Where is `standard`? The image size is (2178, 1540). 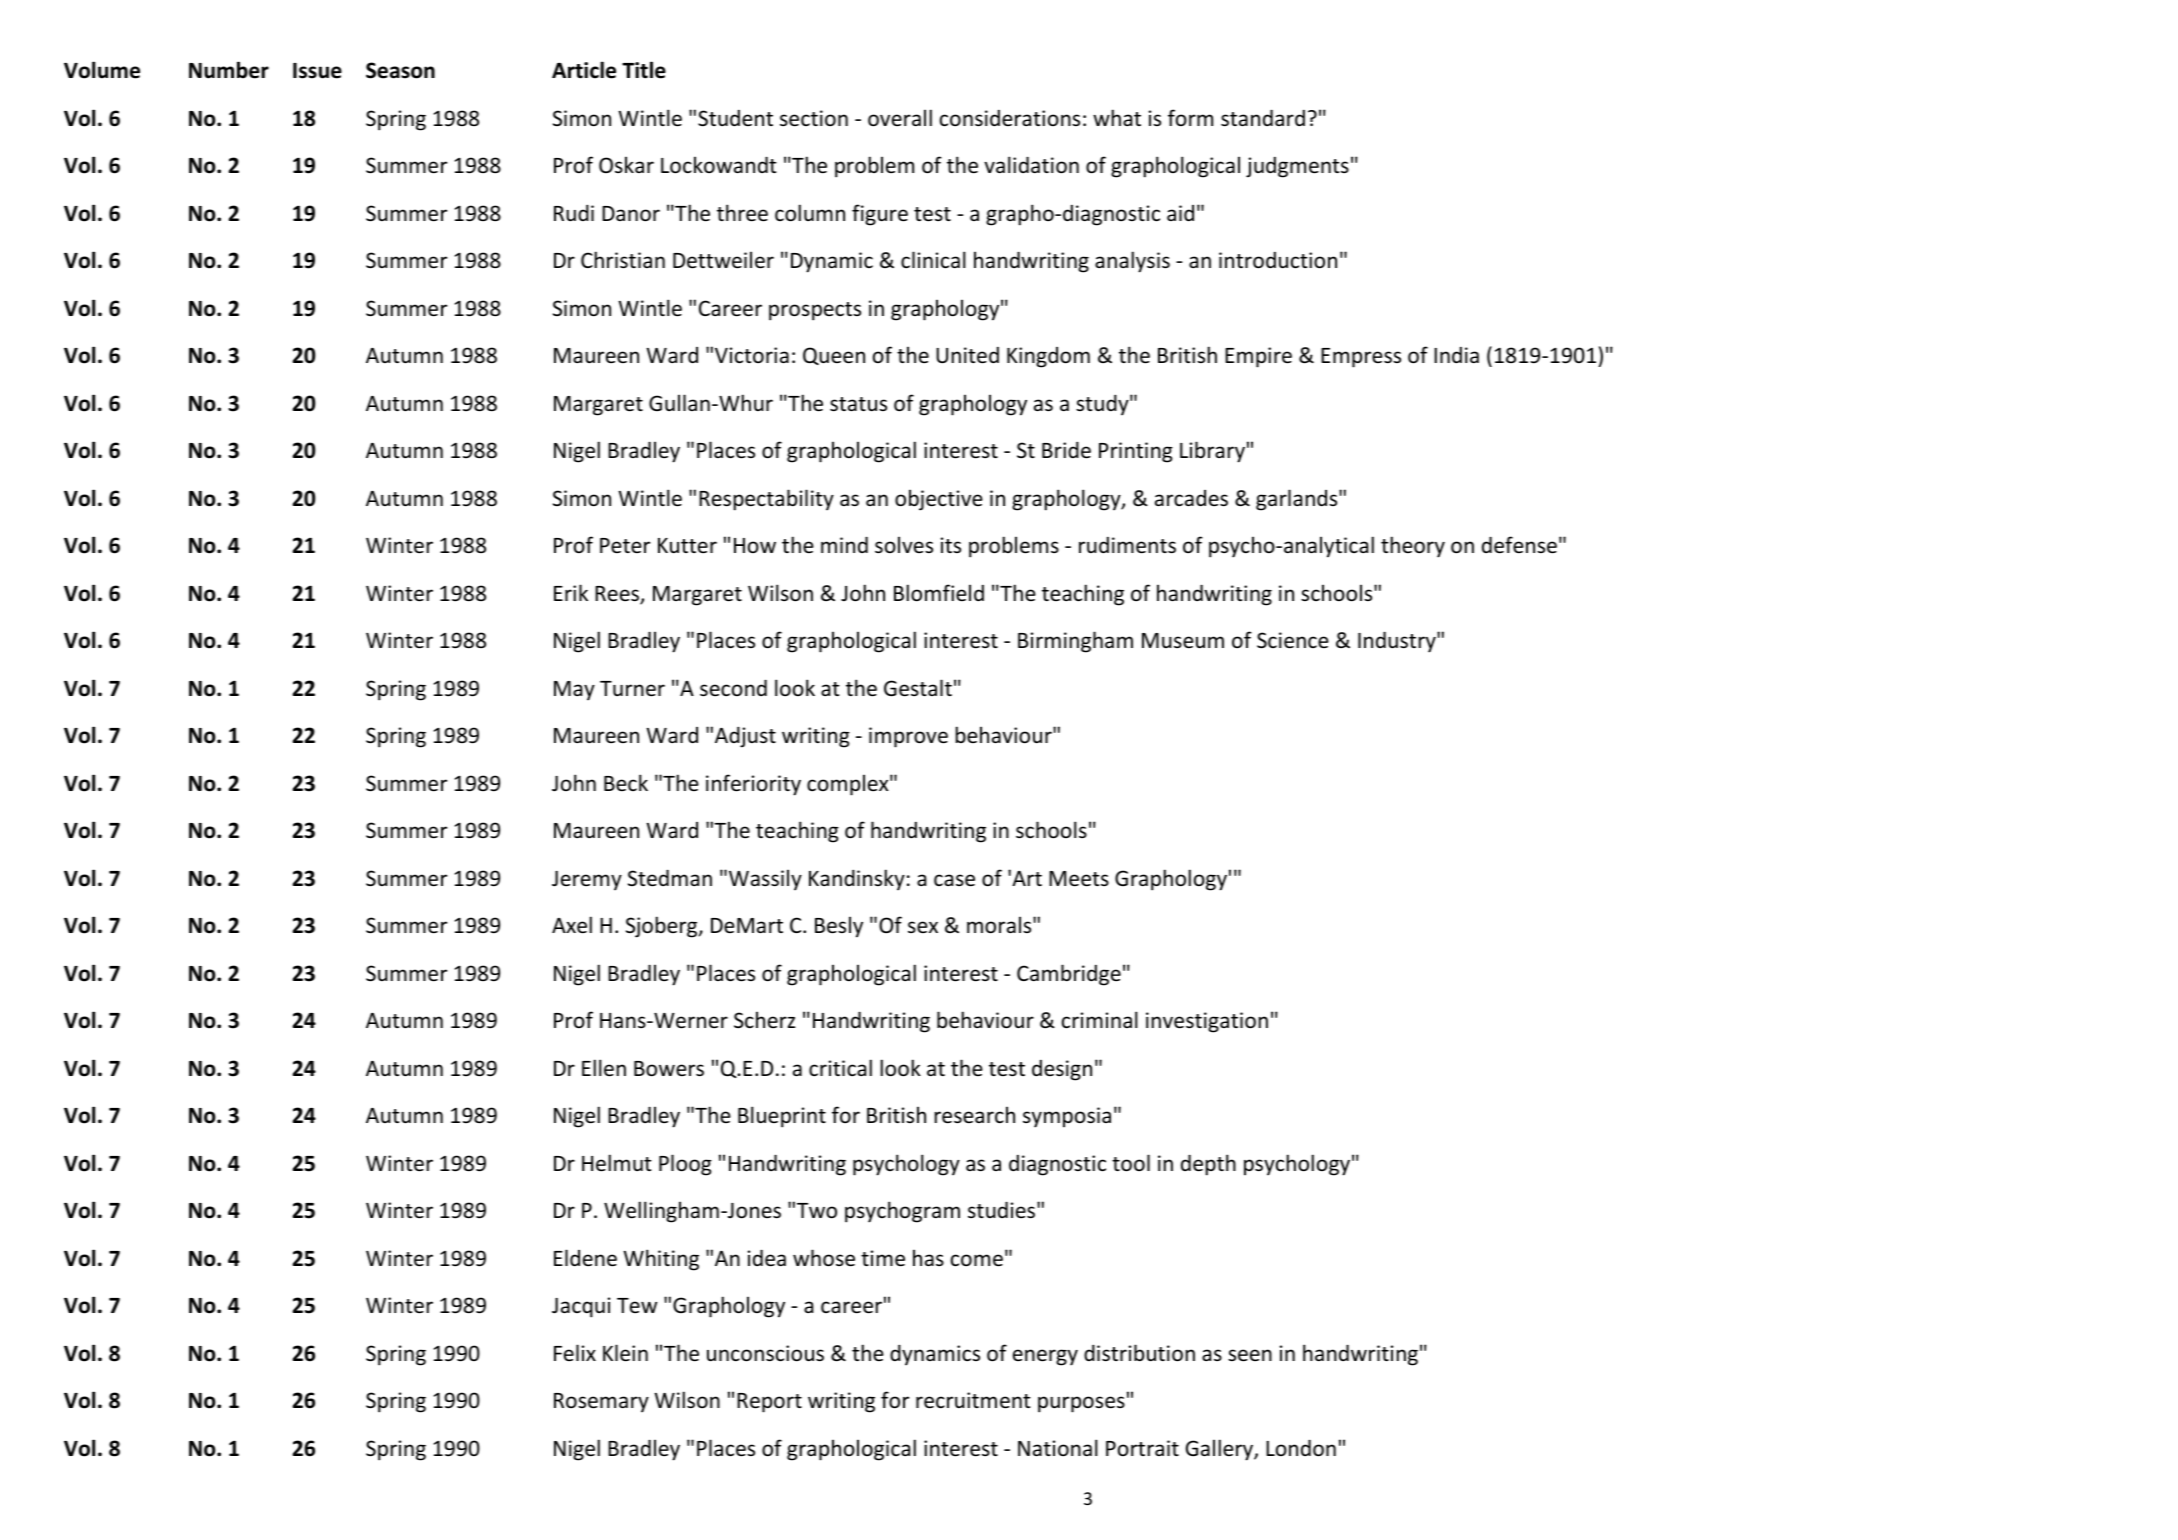
standard is located at coordinates (1263, 118).
